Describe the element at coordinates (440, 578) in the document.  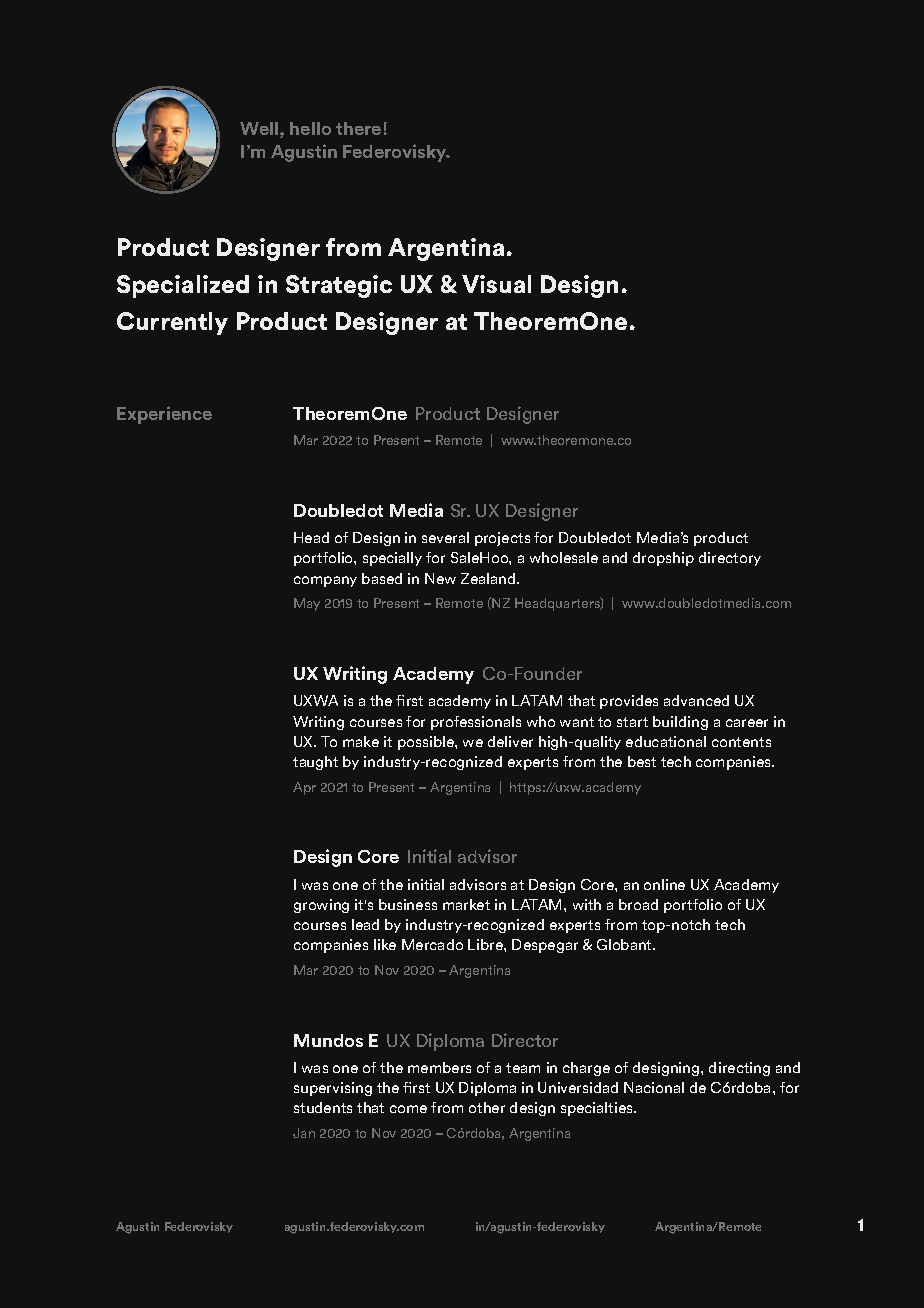
I see `New` at that location.
